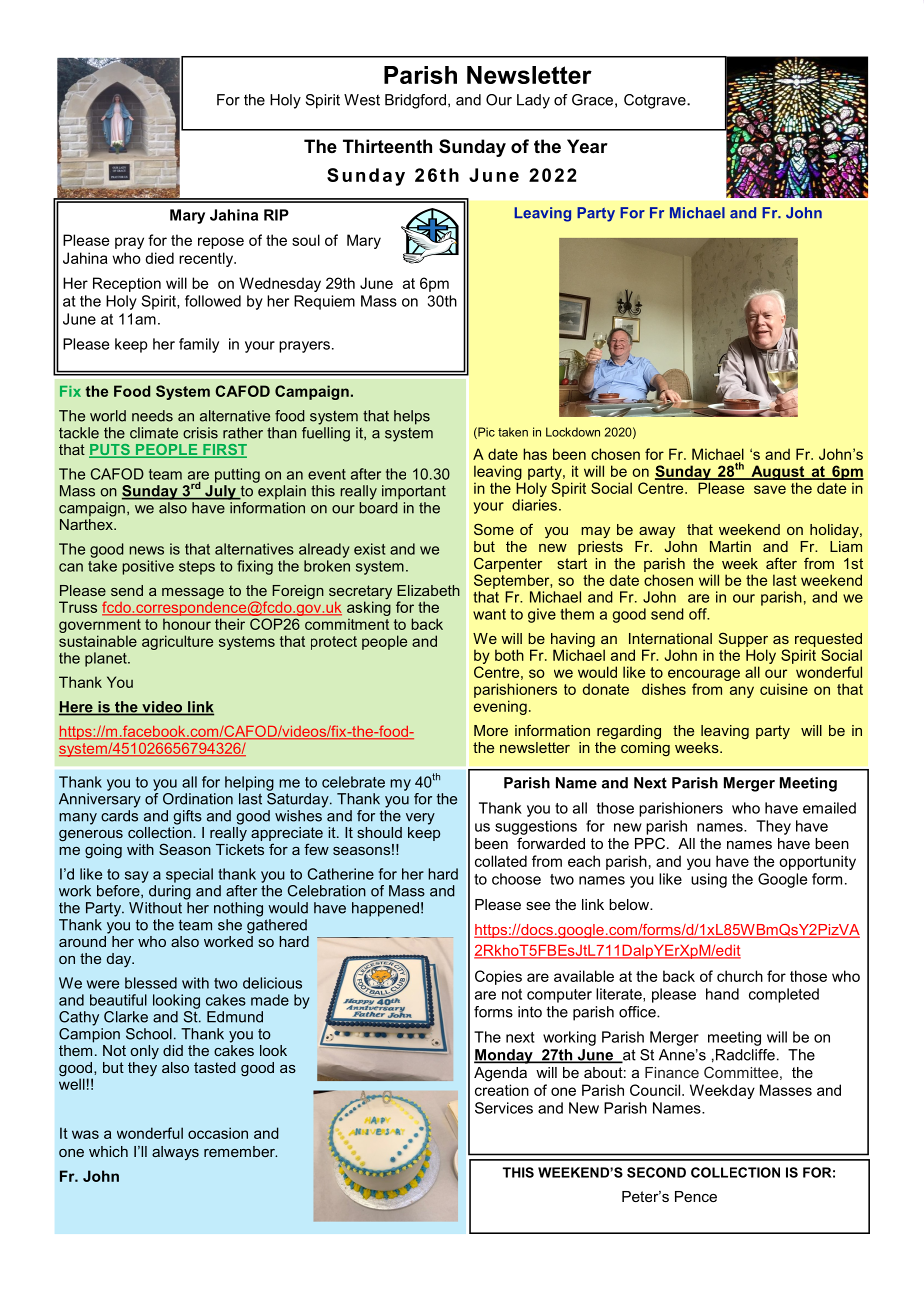 The width and height of the page is (924, 1308). I want to click on Supper, so click(743, 641).
